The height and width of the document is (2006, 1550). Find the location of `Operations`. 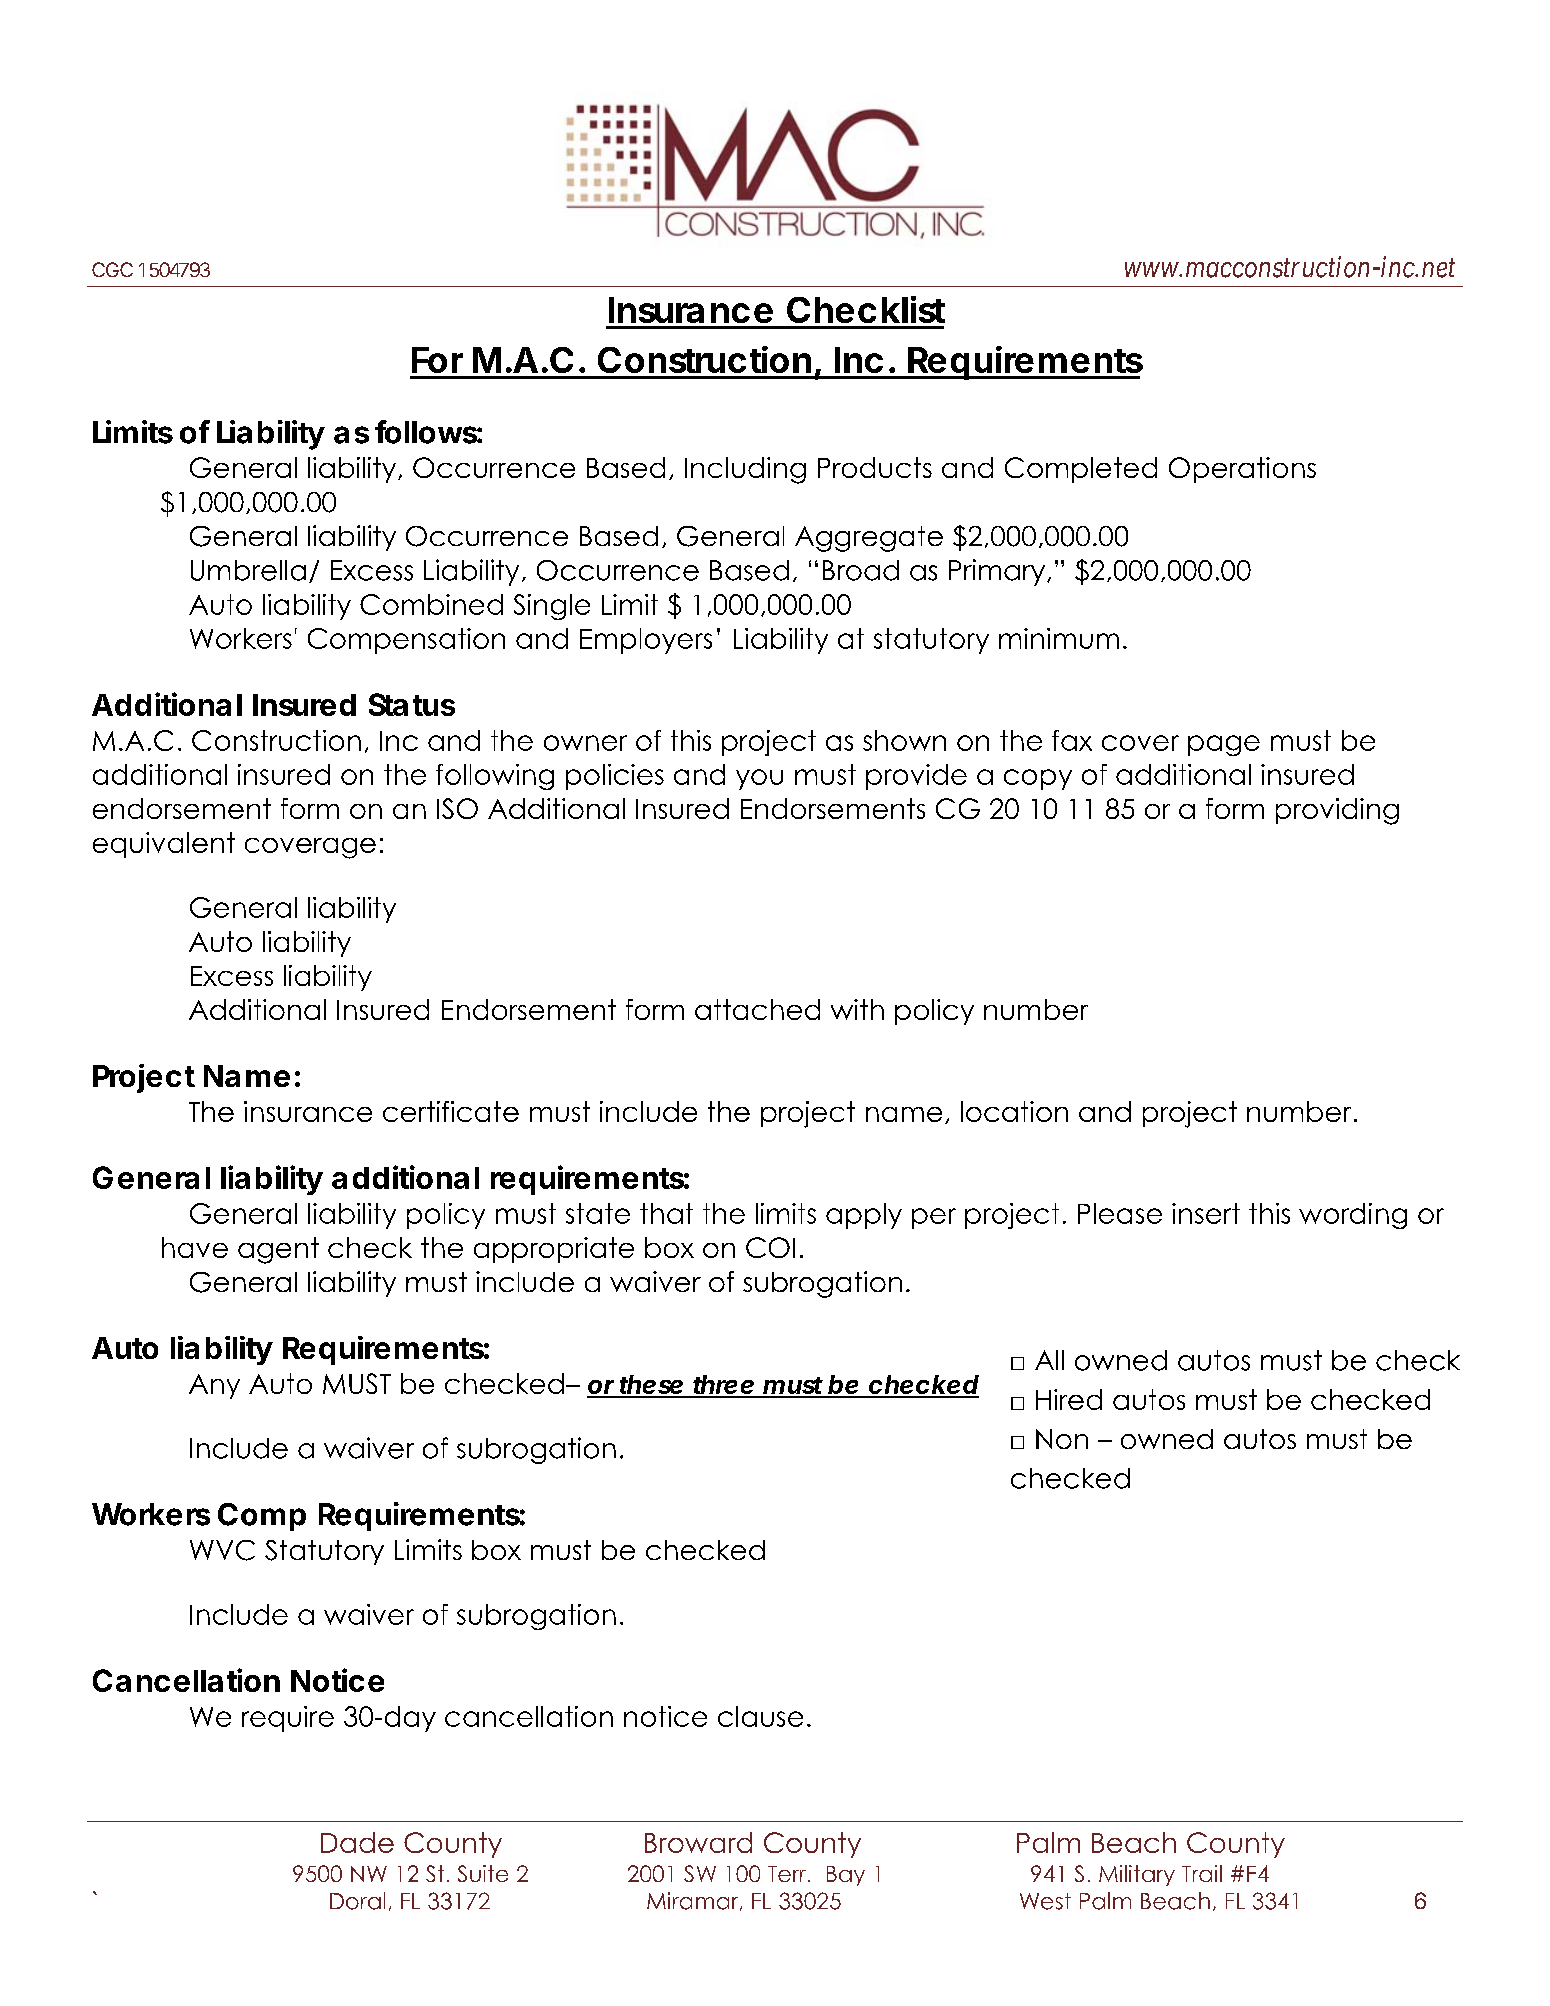

Operations is located at coordinates (1242, 470).
